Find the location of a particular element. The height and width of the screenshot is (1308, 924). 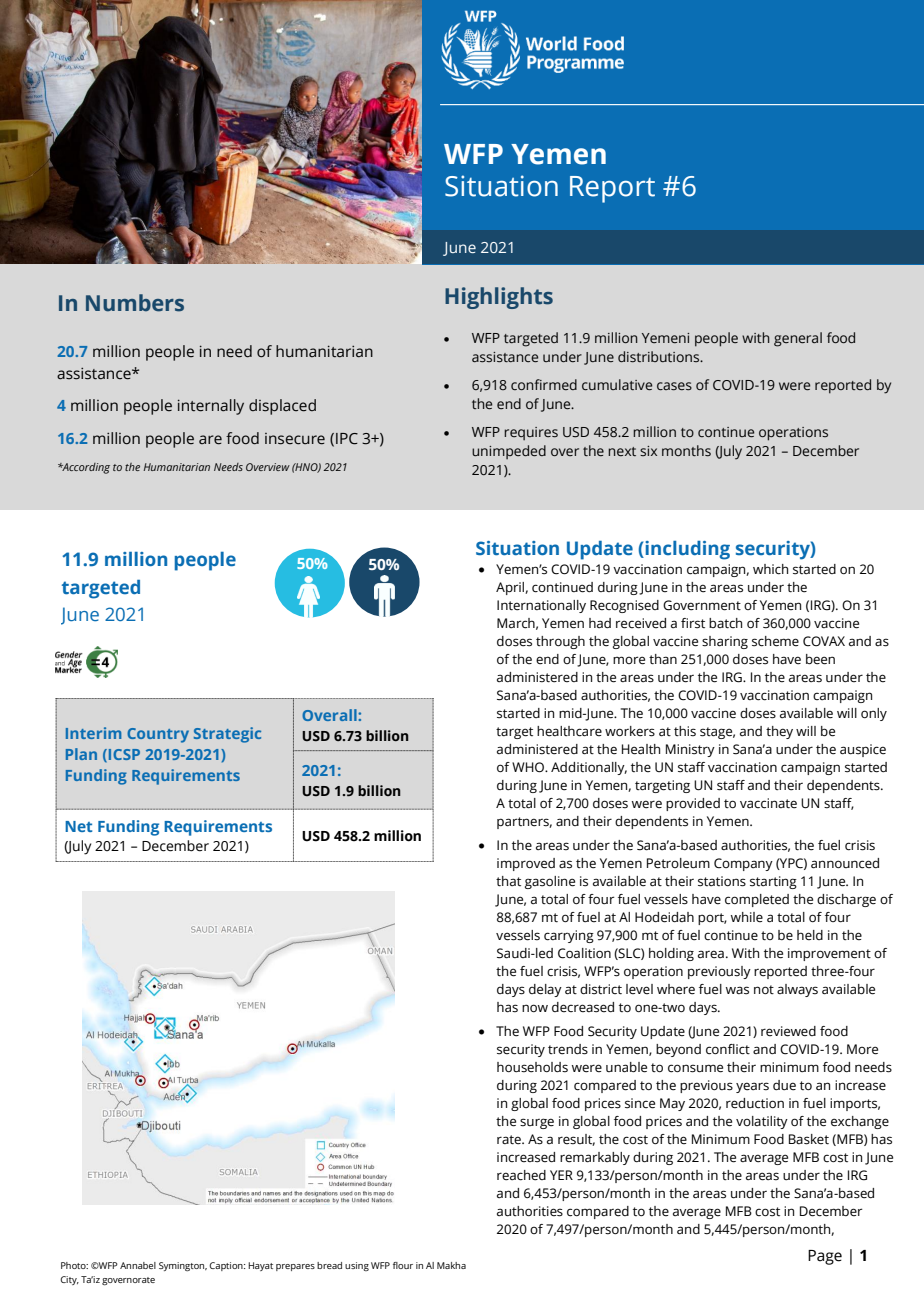

Symington is located at coordinates (183, 1266).
